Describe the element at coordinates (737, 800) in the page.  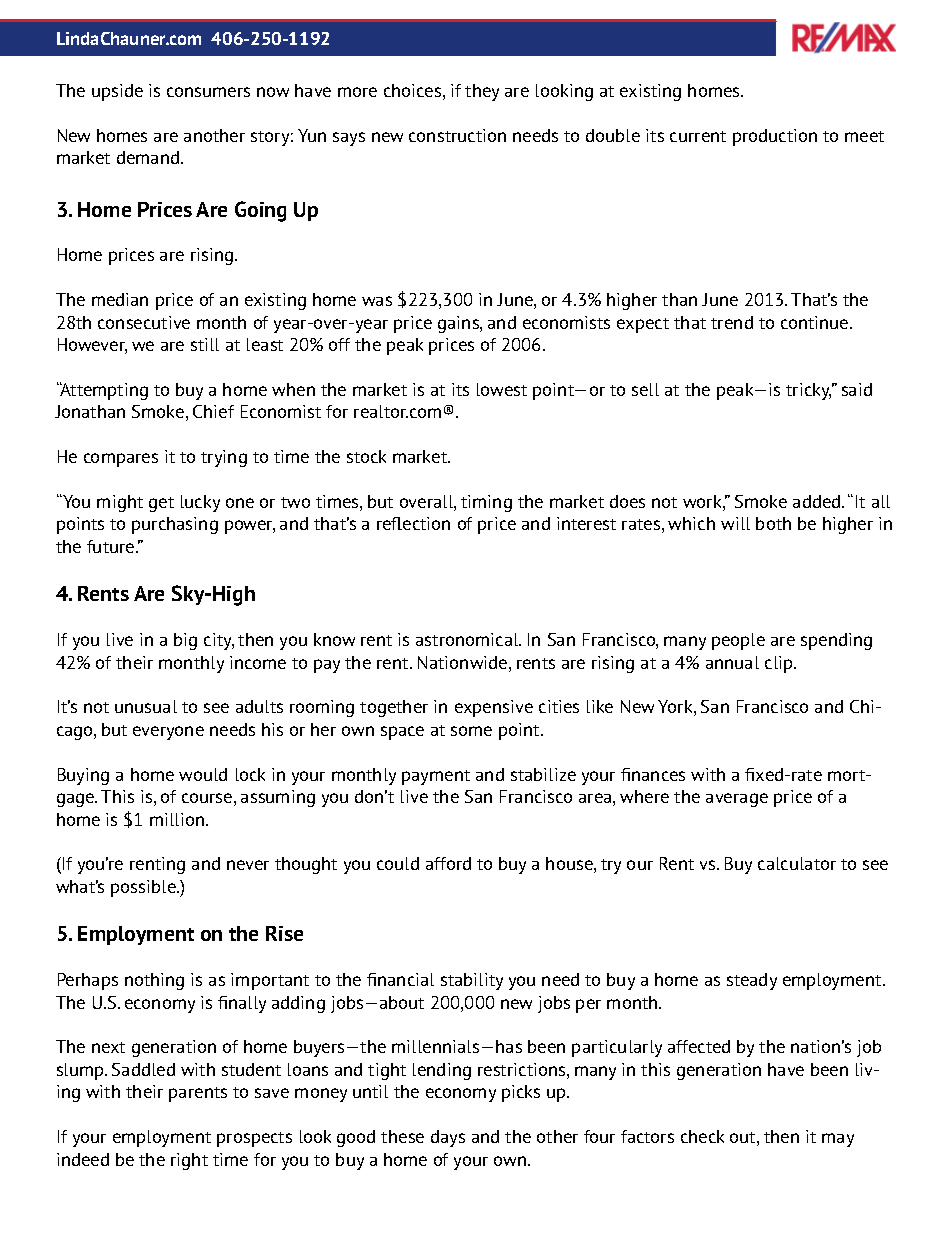
I see `average` at that location.
